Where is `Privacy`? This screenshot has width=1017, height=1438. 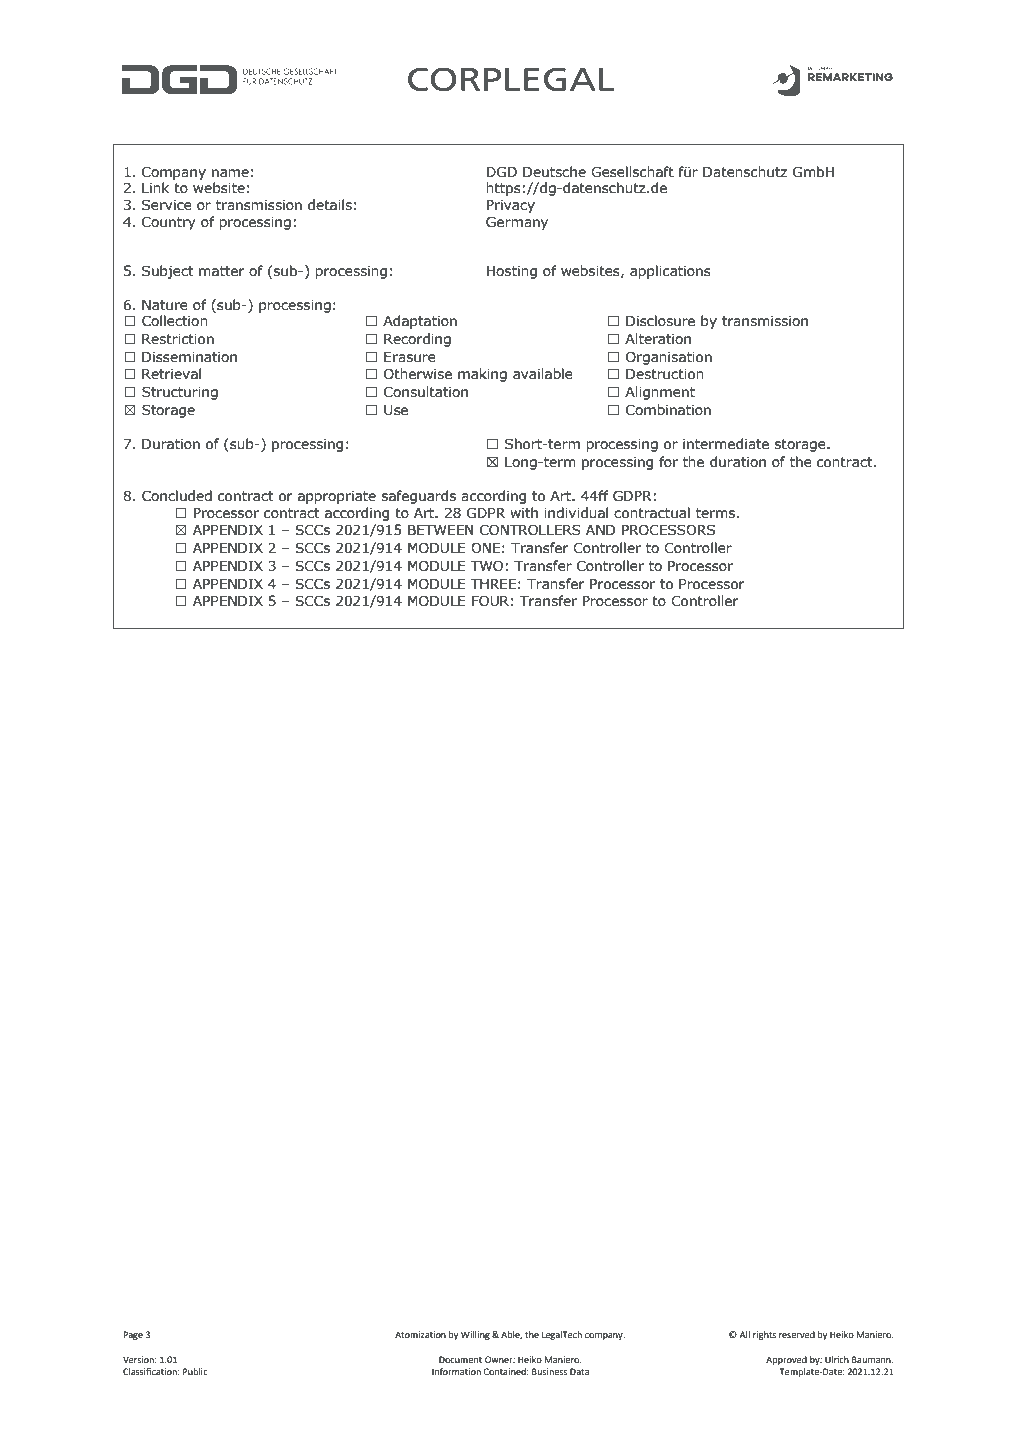 Privacy is located at coordinates (511, 206).
